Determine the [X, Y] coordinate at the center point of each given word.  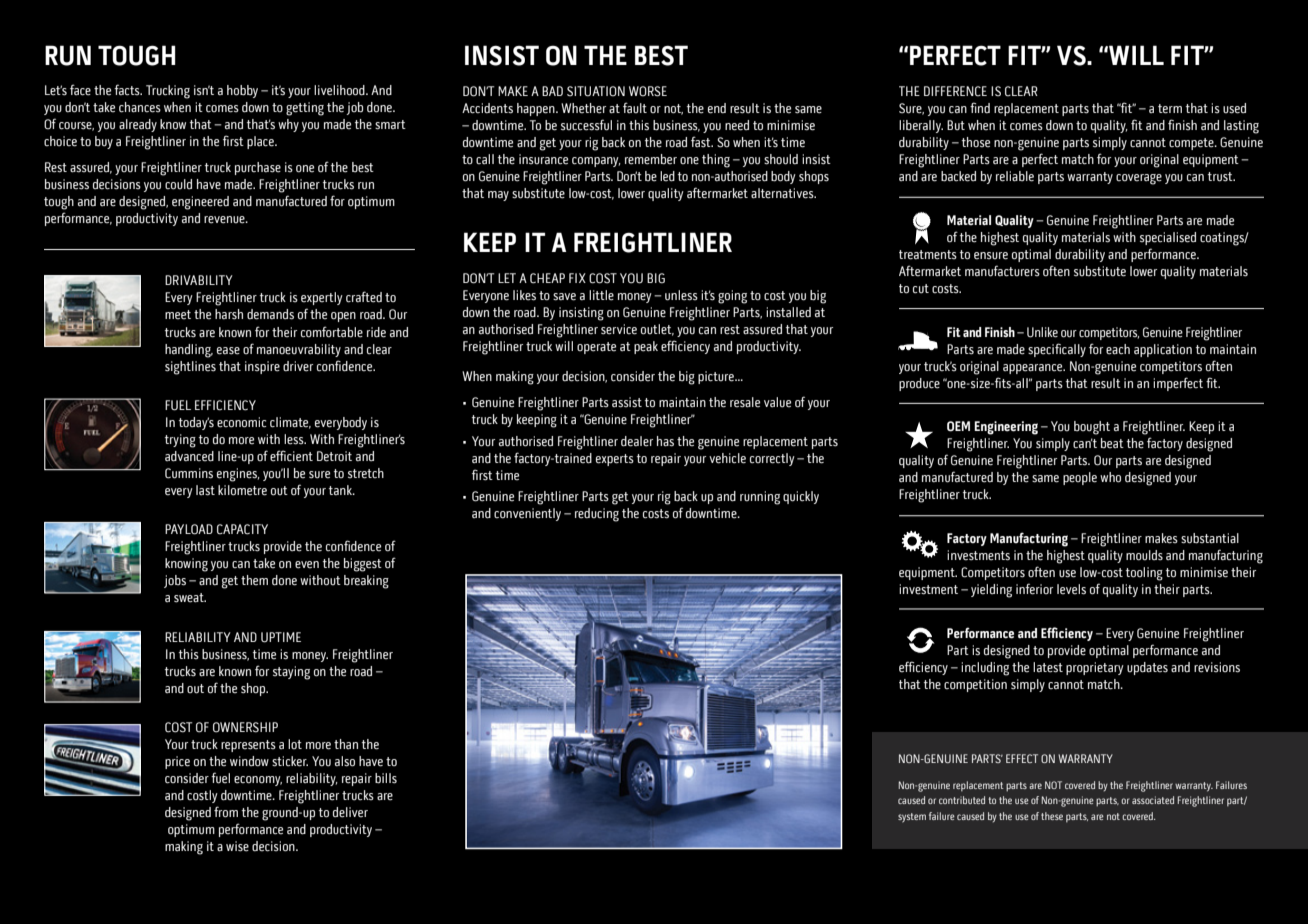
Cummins [189, 473]
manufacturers [1002, 271]
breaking [366, 582]
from [226, 812]
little [601, 295]
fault [635, 107]
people [1080, 478]
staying [291, 673]
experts [615, 460]
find [980, 107]
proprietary [1095, 668]
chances [140, 107]
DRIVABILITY [199, 280]
